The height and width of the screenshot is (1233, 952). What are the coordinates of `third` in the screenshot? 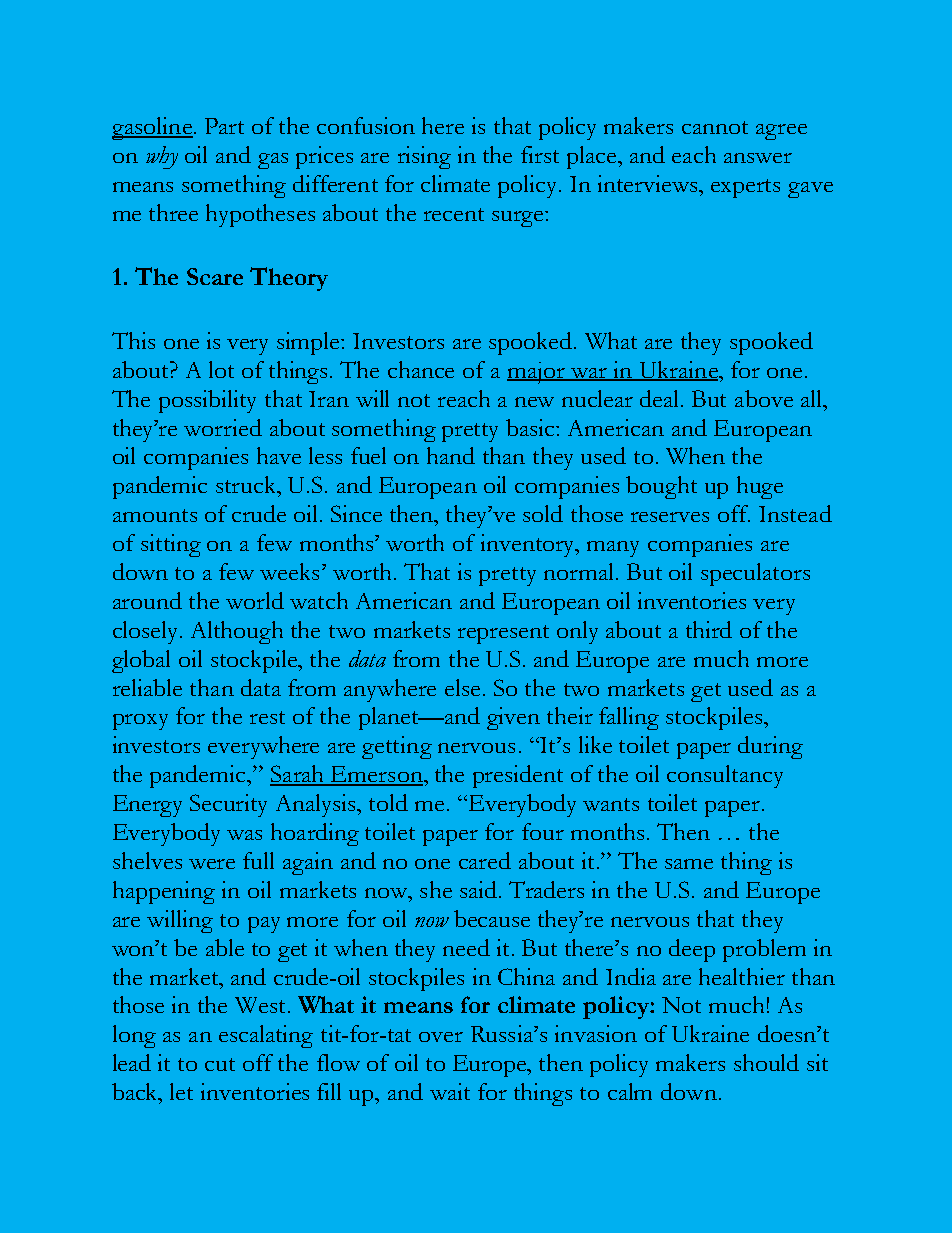 It's located at (709, 629).
